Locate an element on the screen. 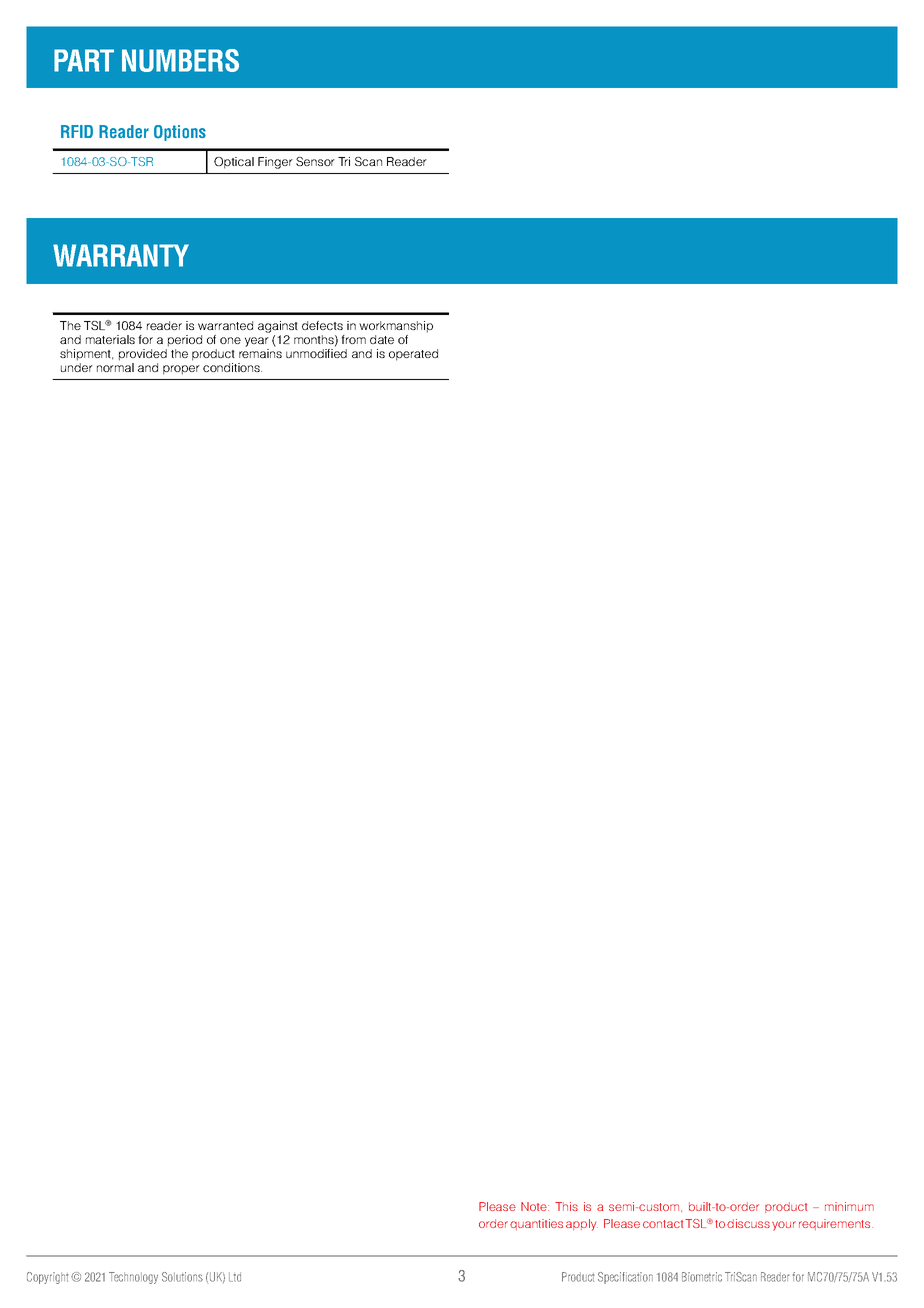 The image size is (924, 1308). proper is located at coordinates (181, 370).
